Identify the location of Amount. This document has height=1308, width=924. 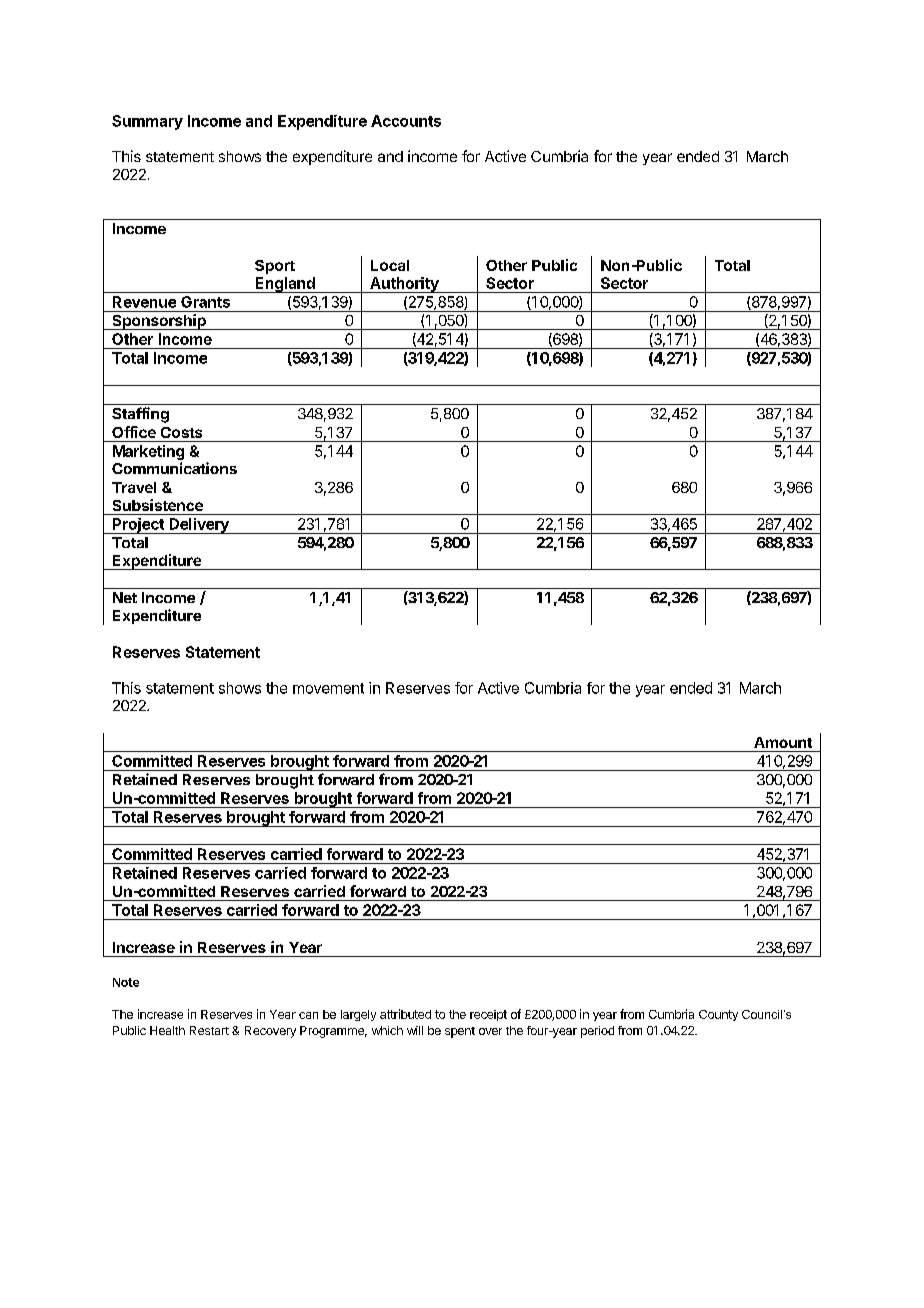
(783, 742).
